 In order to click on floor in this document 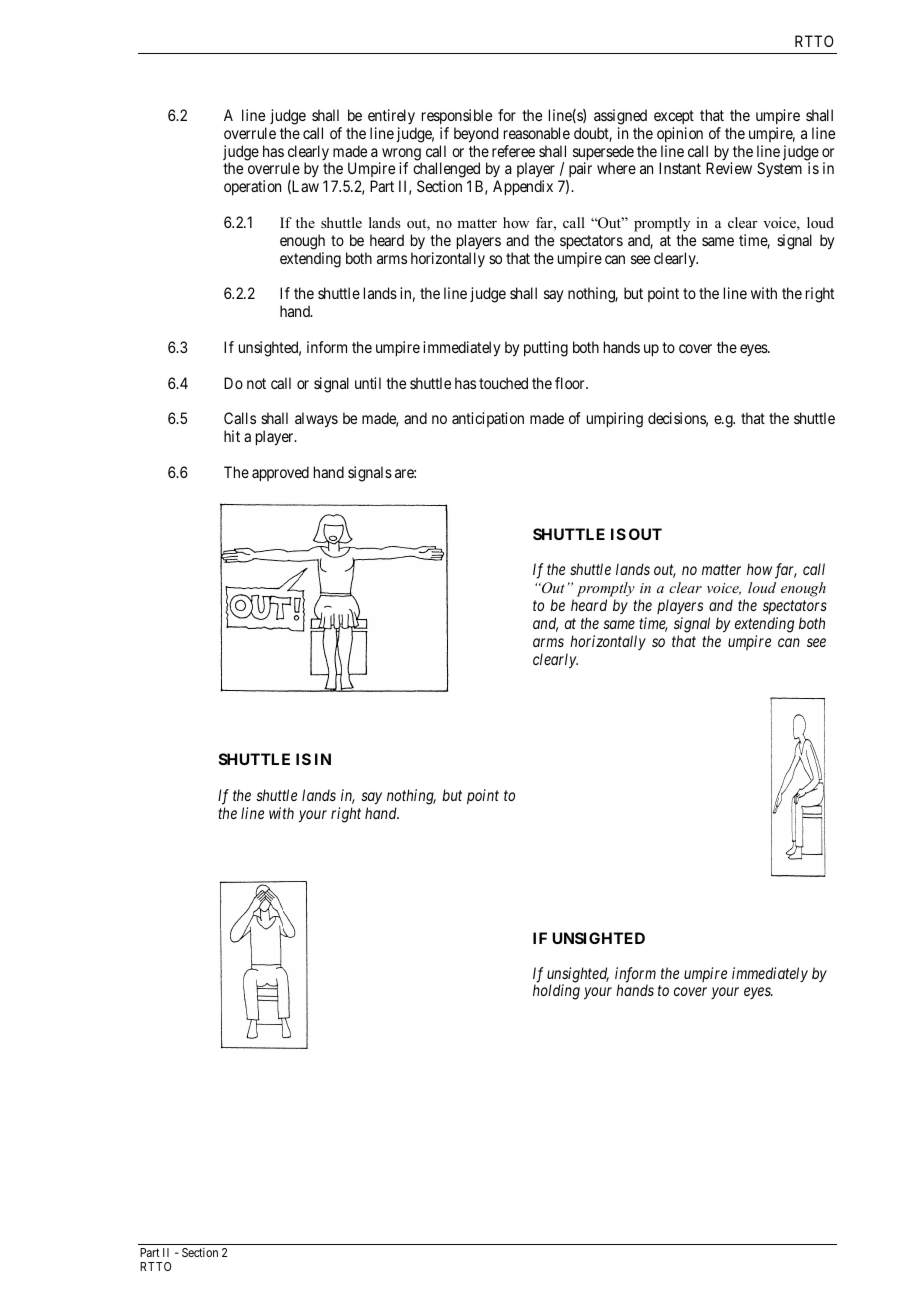, I will do `click(571, 383)`.
